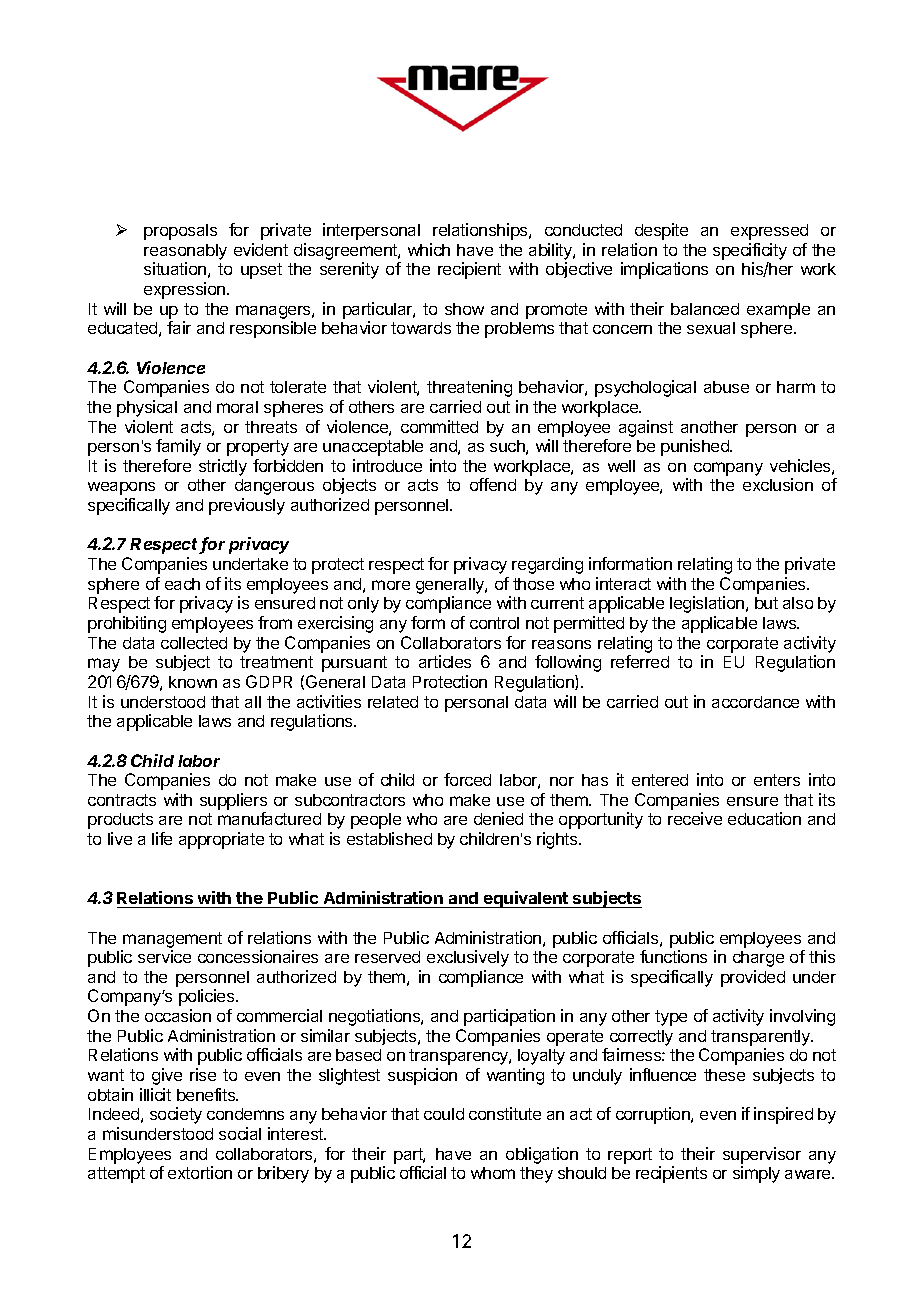 The height and width of the screenshot is (1308, 924). I want to click on whom, so click(493, 1173).
